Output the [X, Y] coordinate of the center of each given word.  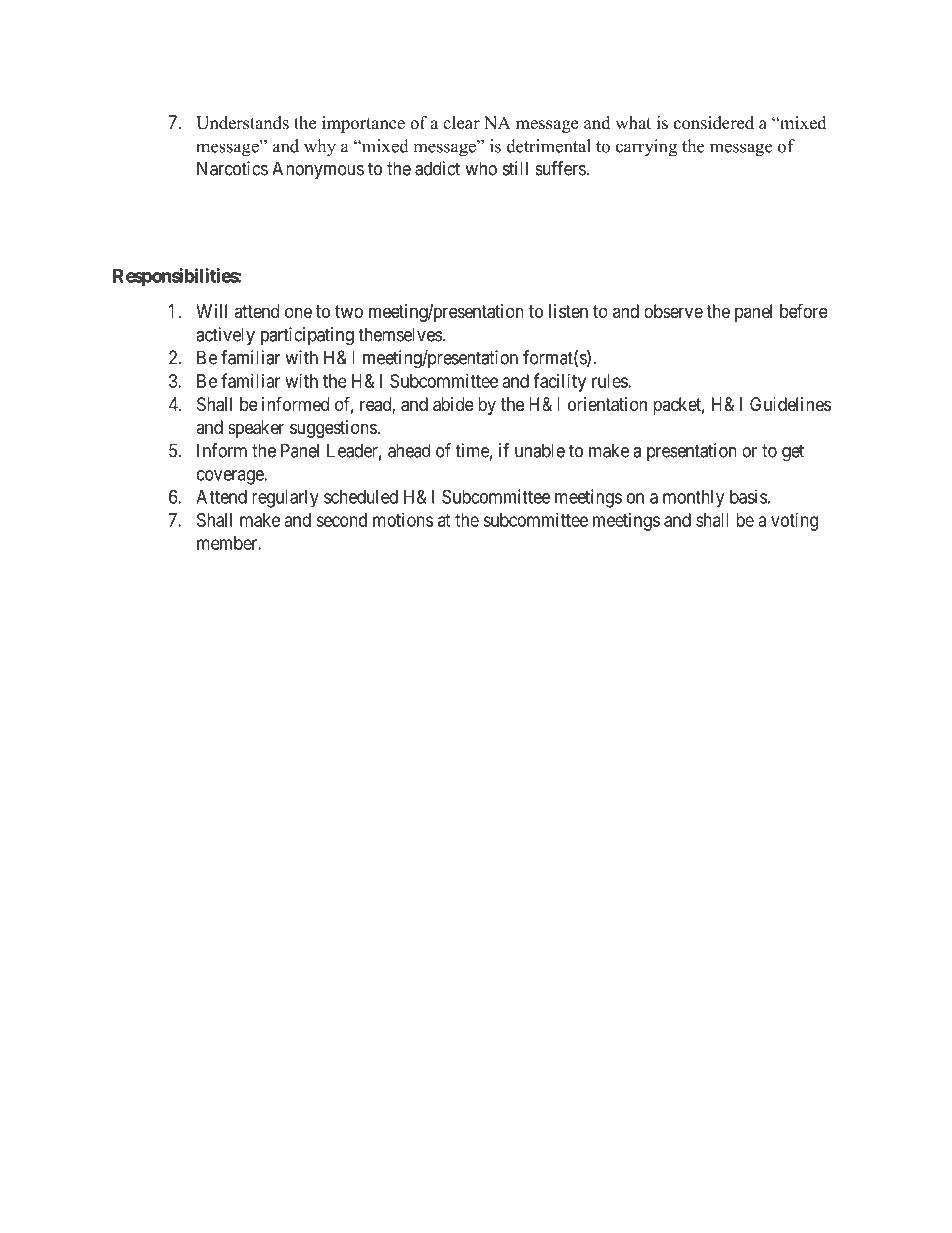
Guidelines [790, 404]
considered [714, 123]
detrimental [549, 146]
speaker [256, 429]
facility [559, 382]
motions [403, 520]
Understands [242, 123]
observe [673, 311]
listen [568, 311]
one [298, 312]
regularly [285, 499]
